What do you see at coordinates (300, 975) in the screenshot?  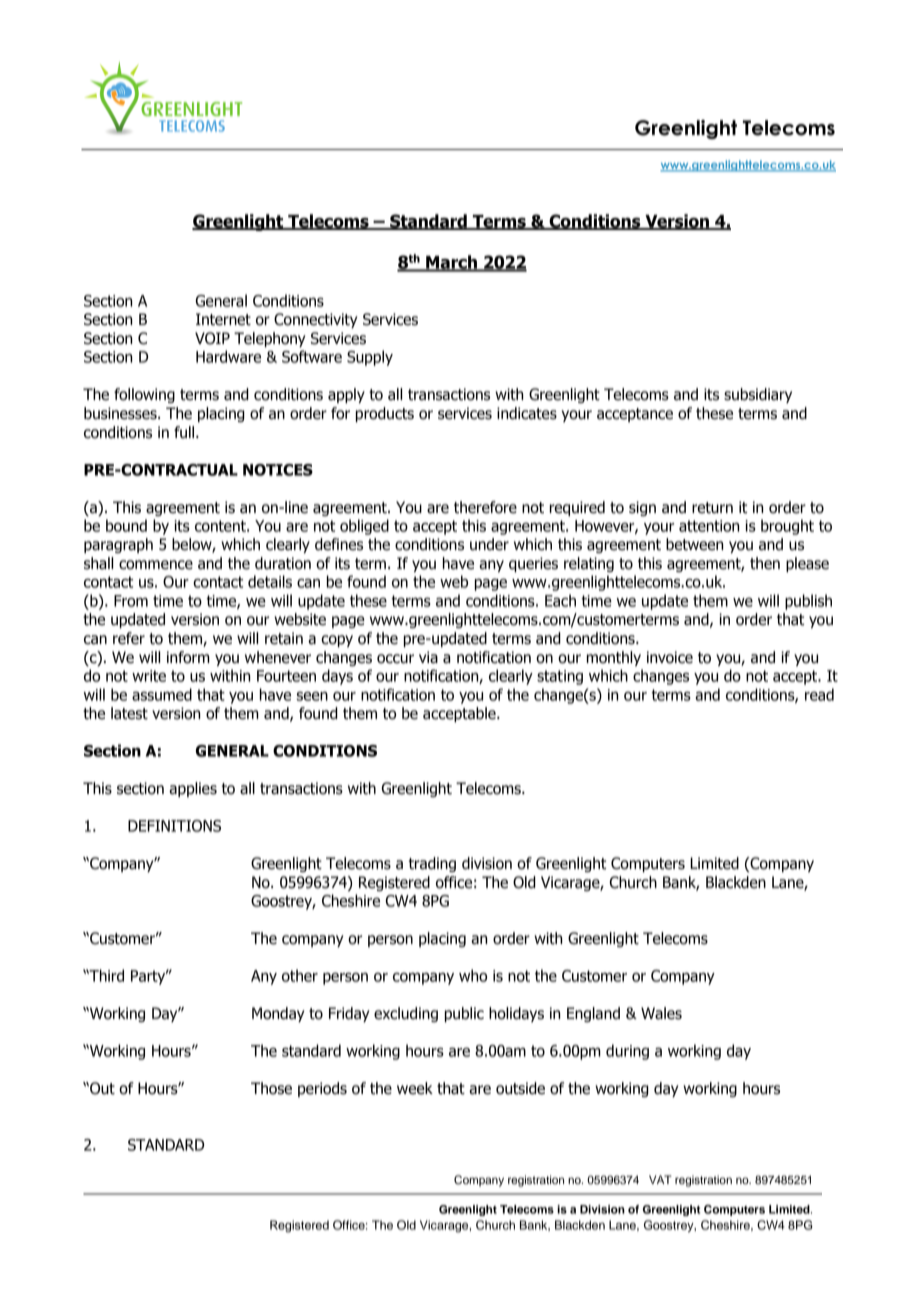 I see `other` at bounding box center [300, 975].
